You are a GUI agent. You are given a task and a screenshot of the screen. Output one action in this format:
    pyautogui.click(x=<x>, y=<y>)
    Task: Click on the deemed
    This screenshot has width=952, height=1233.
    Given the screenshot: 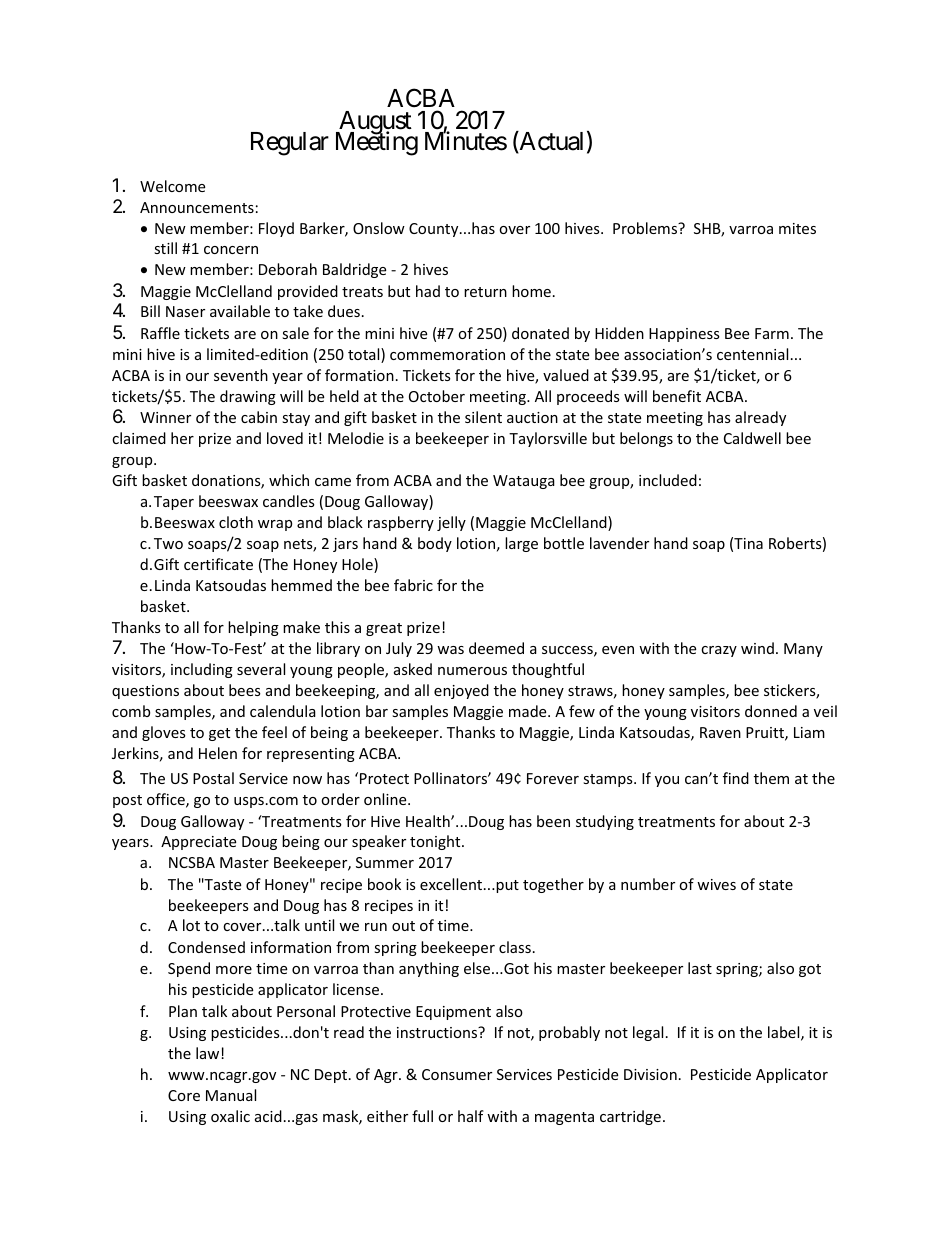 What is the action you would take?
    pyautogui.click(x=496, y=648)
